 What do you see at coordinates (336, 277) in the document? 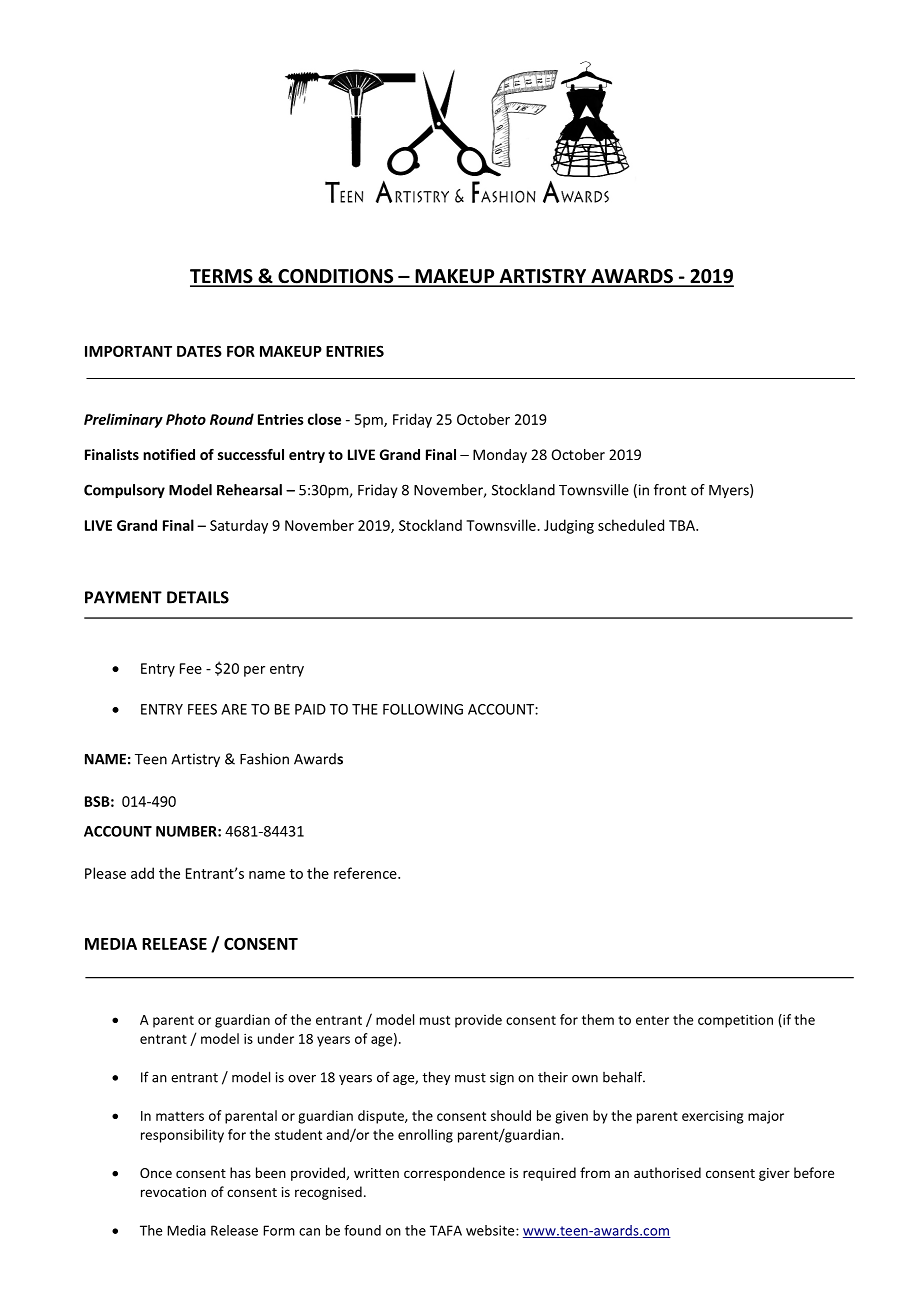
I see `CONDITIONS` at bounding box center [336, 277].
